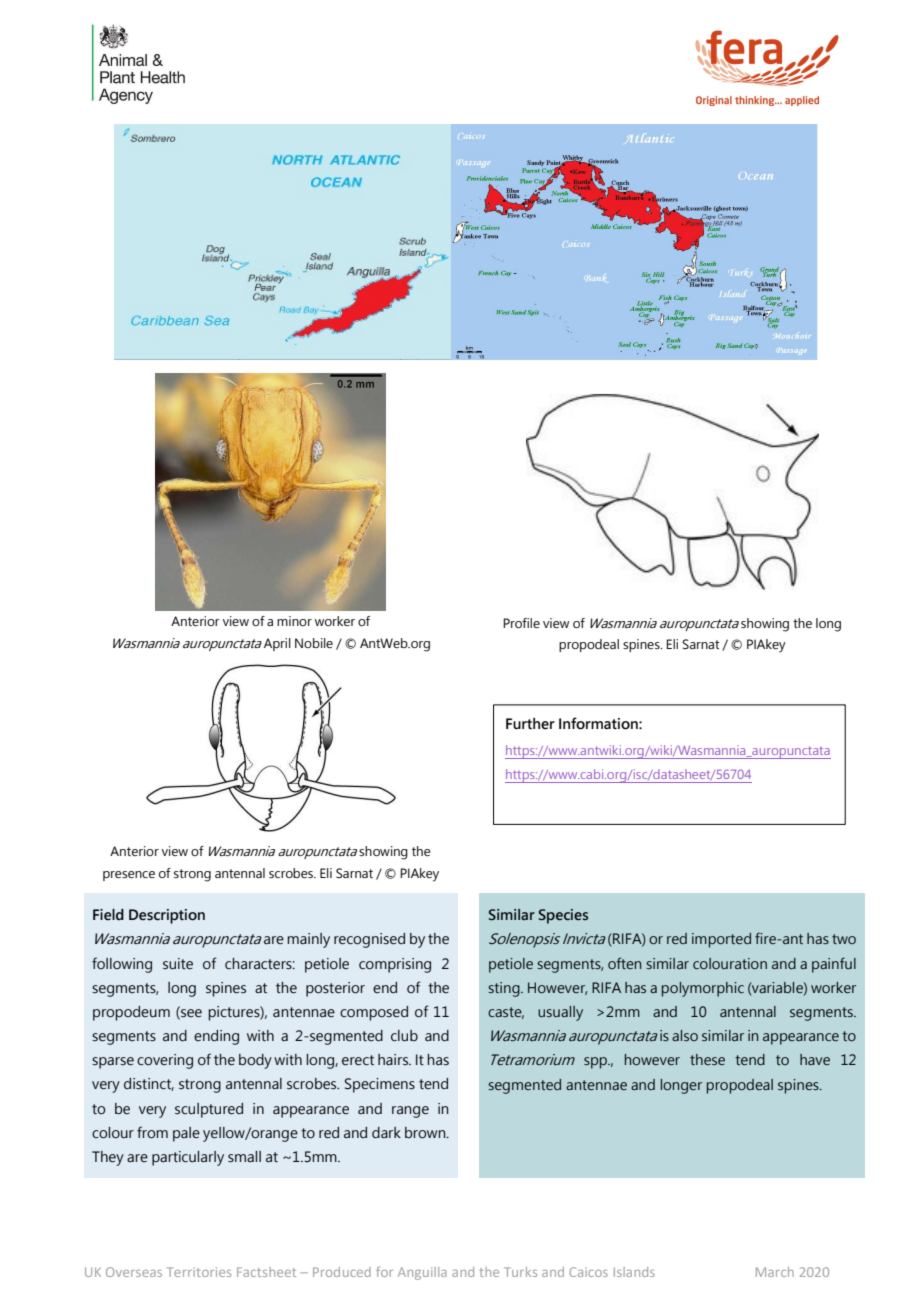 The width and height of the image is (924, 1308). Describe the element at coordinates (530, 724) in the image. I see `Further` at that location.
